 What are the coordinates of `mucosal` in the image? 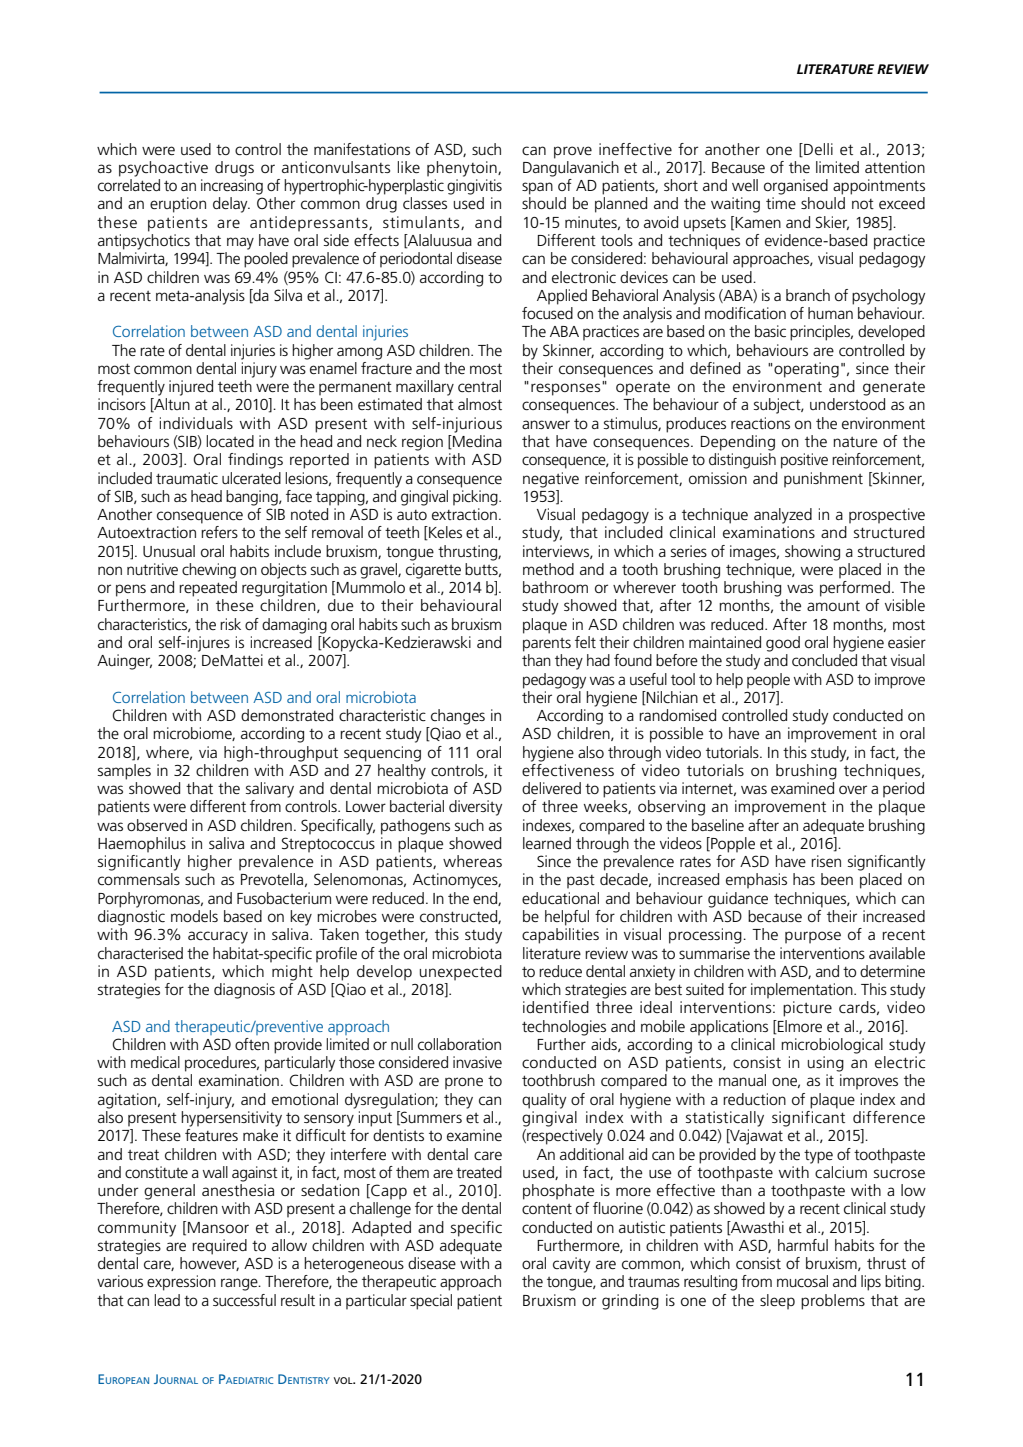 It's located at (802, 1281).
